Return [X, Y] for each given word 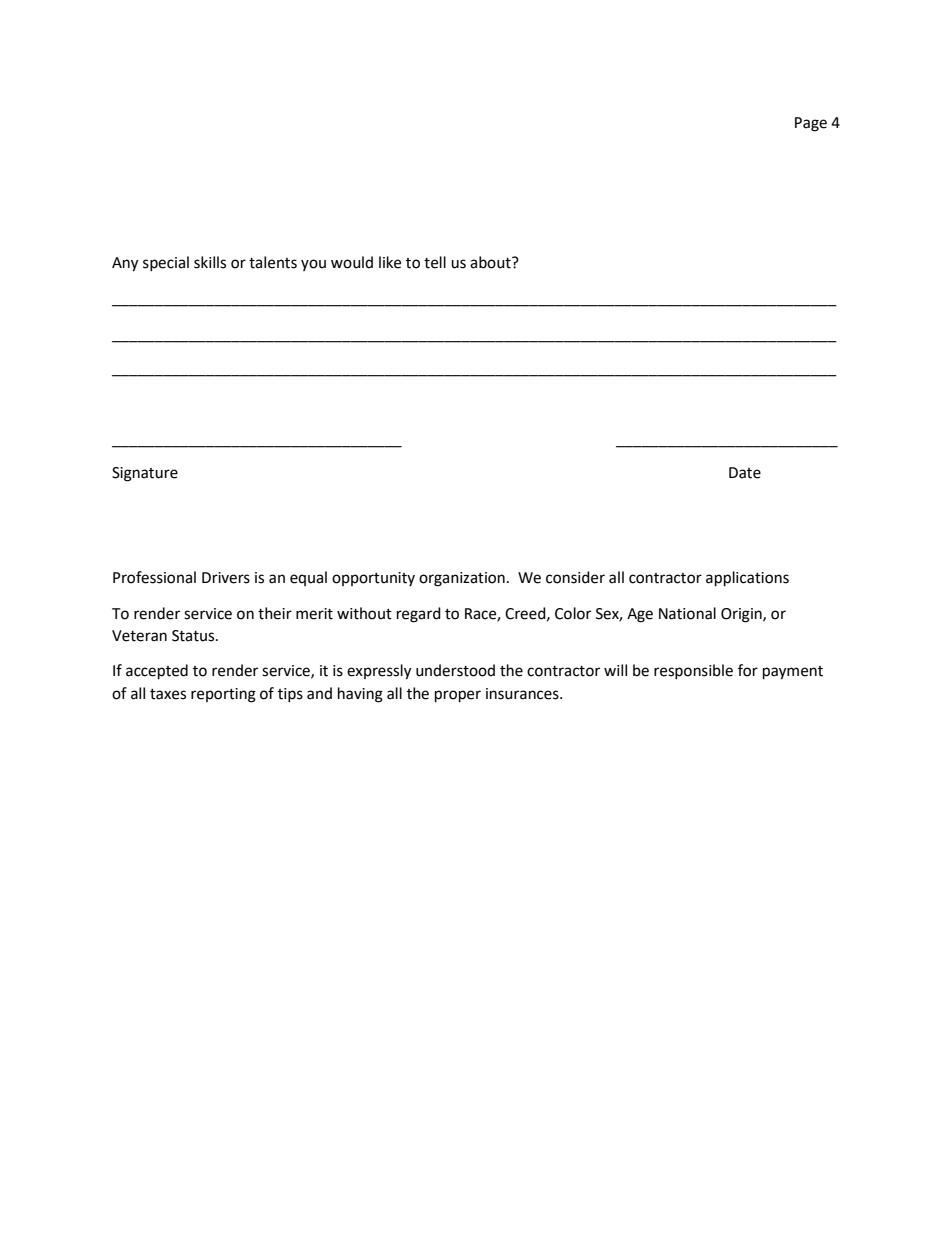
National [687, 613]
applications [747, 579]
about [491, 262]
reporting [223, 695]
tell [435, 262]
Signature [145, 474]
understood [455, 670]
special [166, 263]
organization [462, 579]
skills [210, 262]
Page [811, 124]
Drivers [226, 578]
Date [745, 473]
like [390, 262]
